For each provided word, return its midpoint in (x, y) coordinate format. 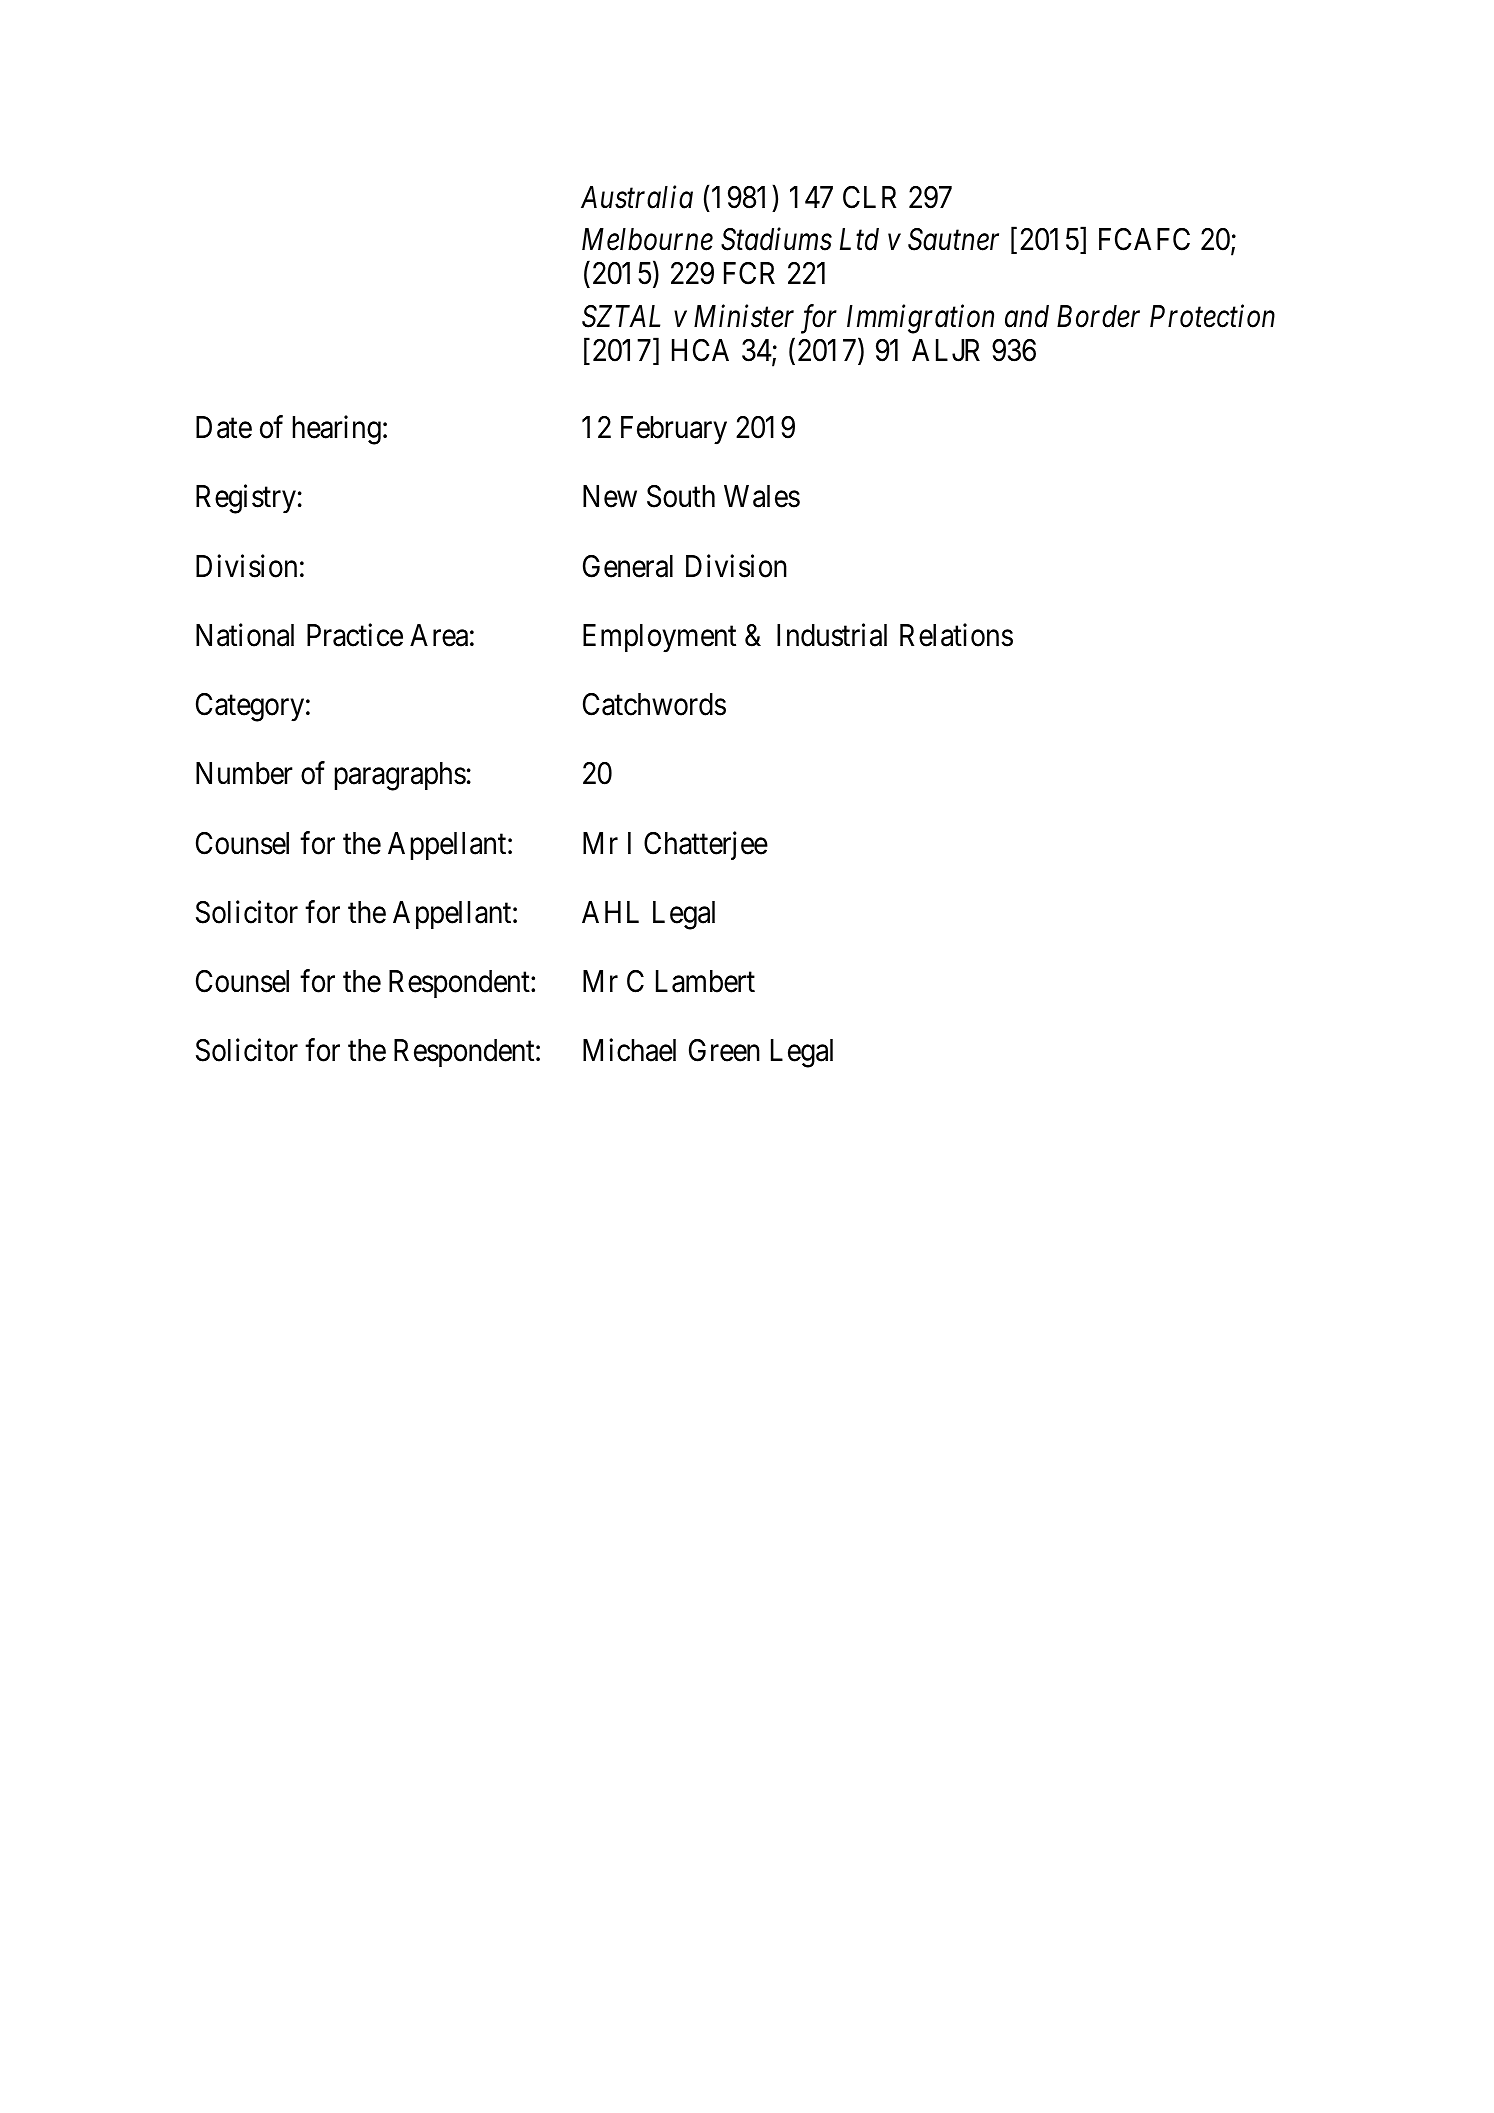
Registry (246, 499)
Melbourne (647, 239)
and (1027, 316)
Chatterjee (706, 845)
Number (244, 773)
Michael (629, 1050)
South (681, 496)
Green (724, 1050)
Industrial (832, 635)
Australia (637, 197)
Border (1098, 316)
